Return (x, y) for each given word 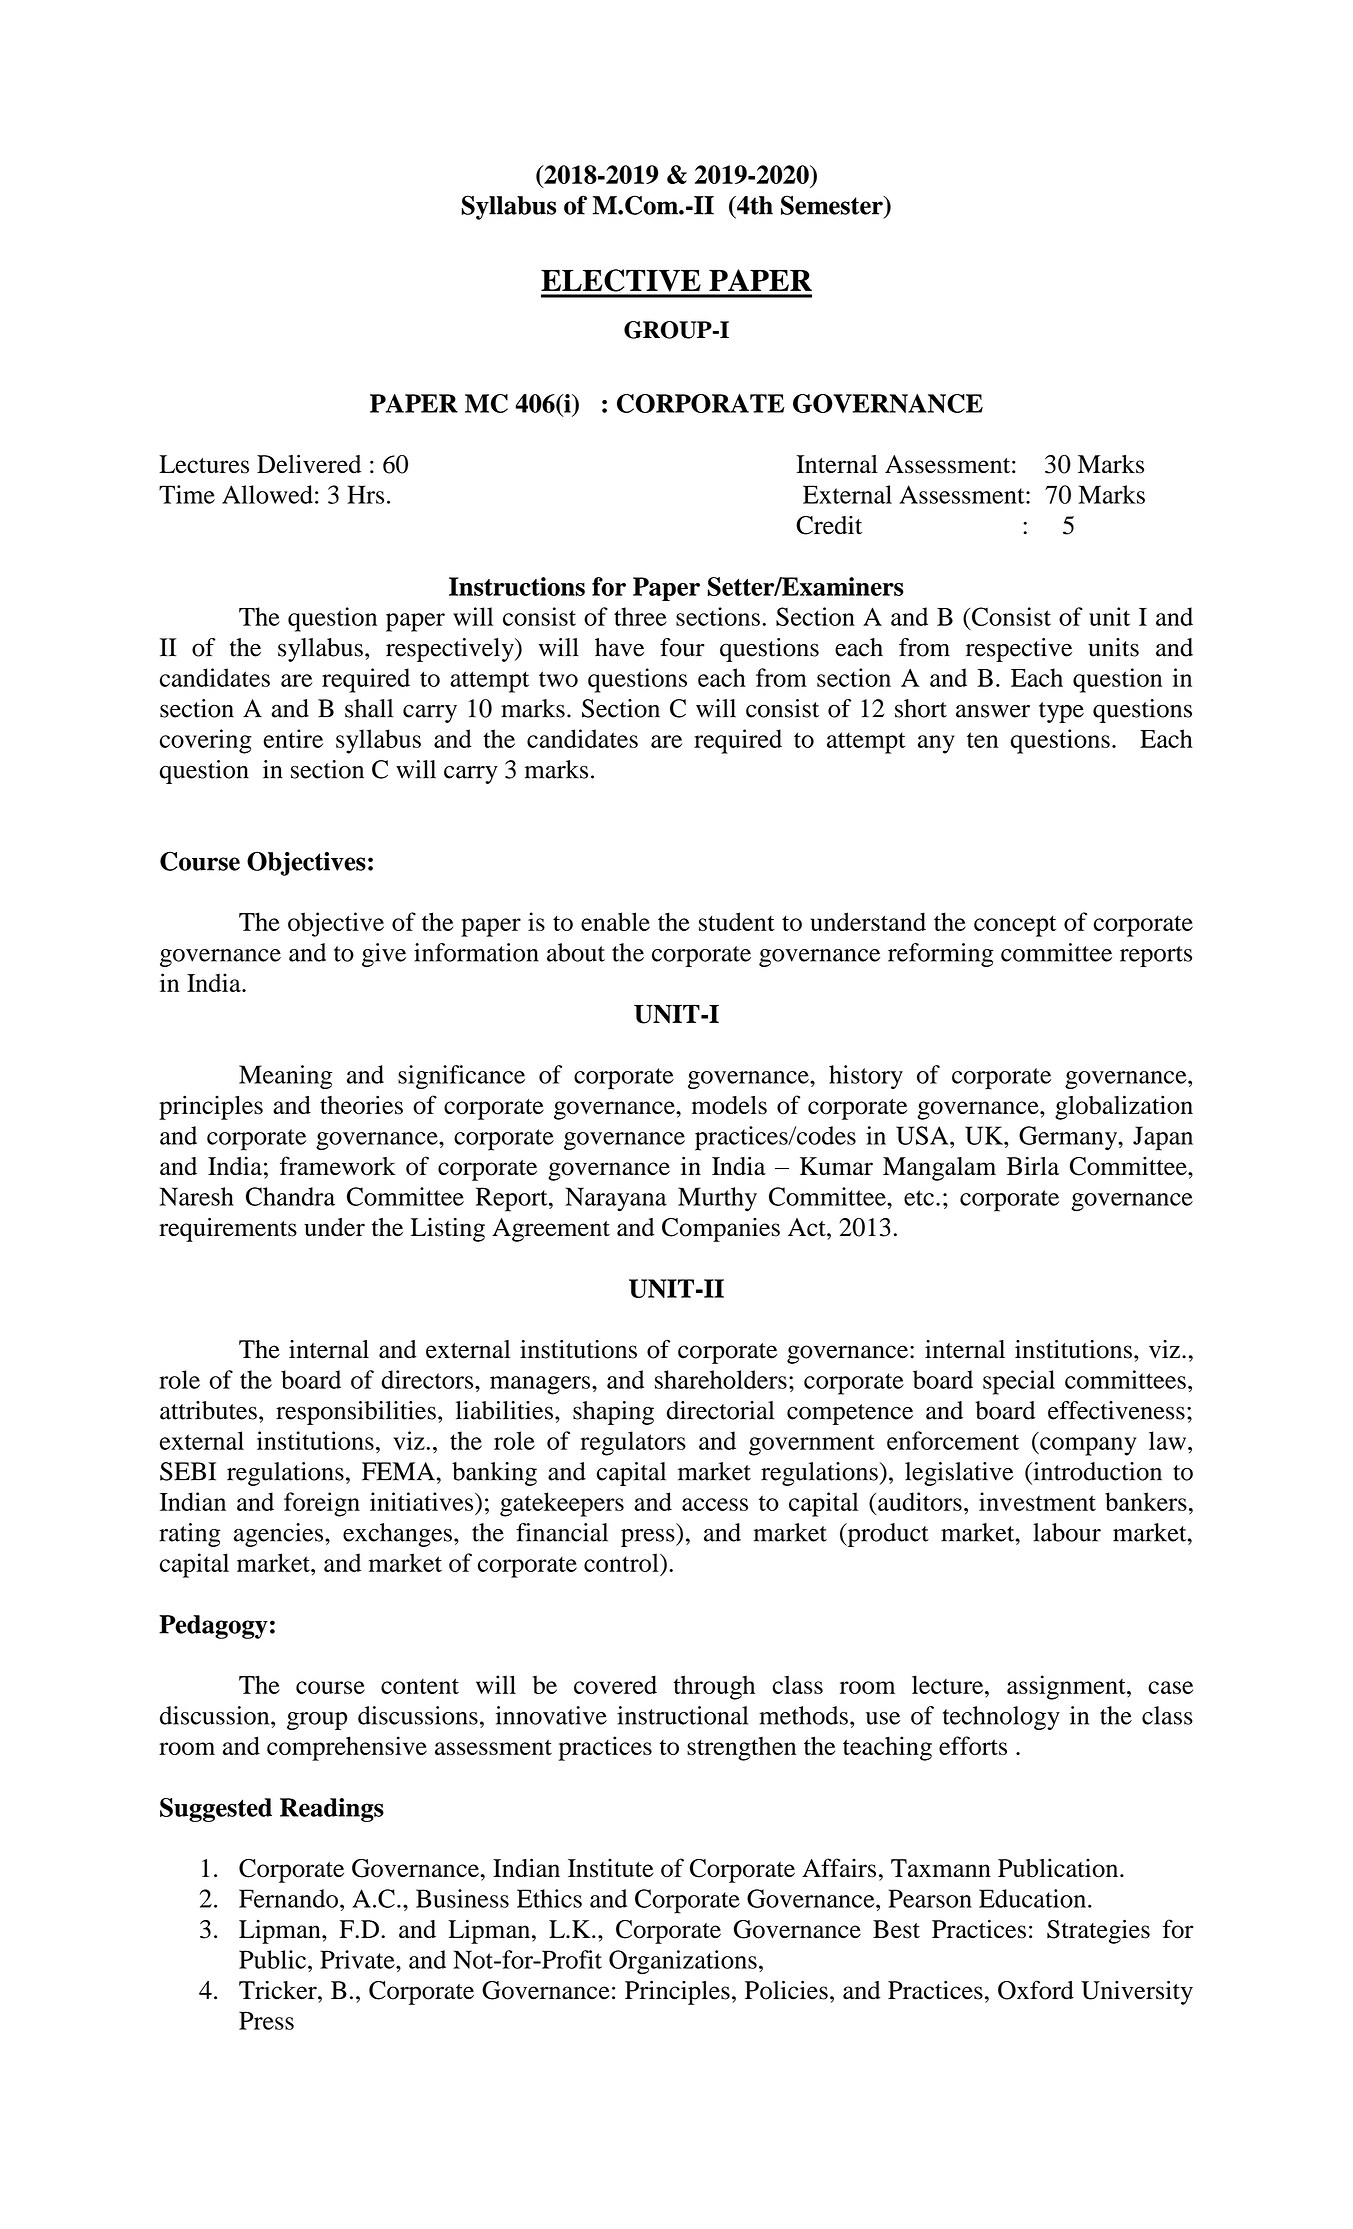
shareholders (721, 1379)
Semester (833, 205)
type (1061, 712)
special (1019, 1382)
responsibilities (356, 1413)
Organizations (683, 1962)
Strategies (1098, 1931)
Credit (829, 525)
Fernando (288, 1898)
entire (293, 738)
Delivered (309, 464)
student (737, 921)
